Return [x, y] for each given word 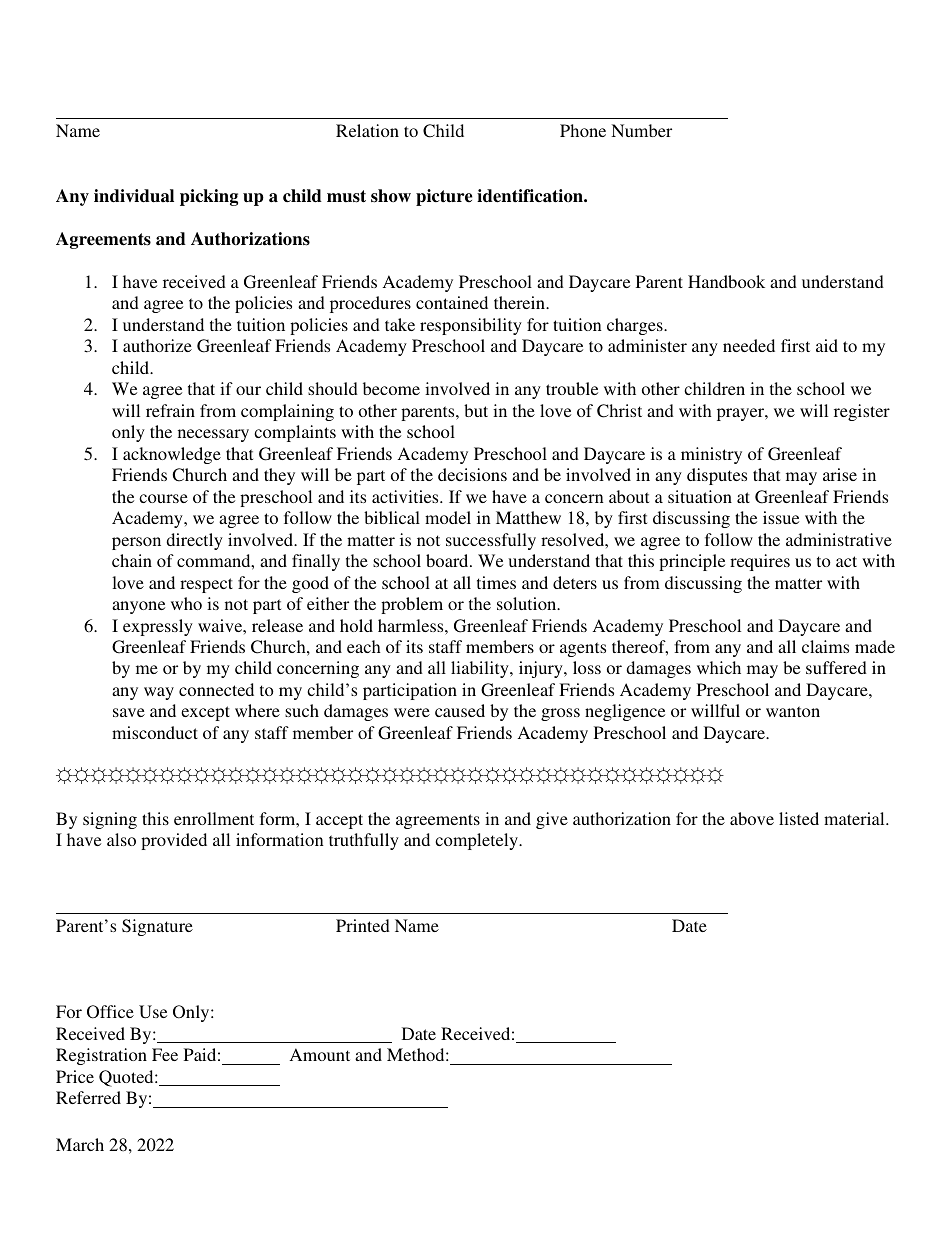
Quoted [127, 1078]
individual [134, 196]
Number [641, 130]
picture [444, 197]
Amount [320, 1054]
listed [799, 818]
